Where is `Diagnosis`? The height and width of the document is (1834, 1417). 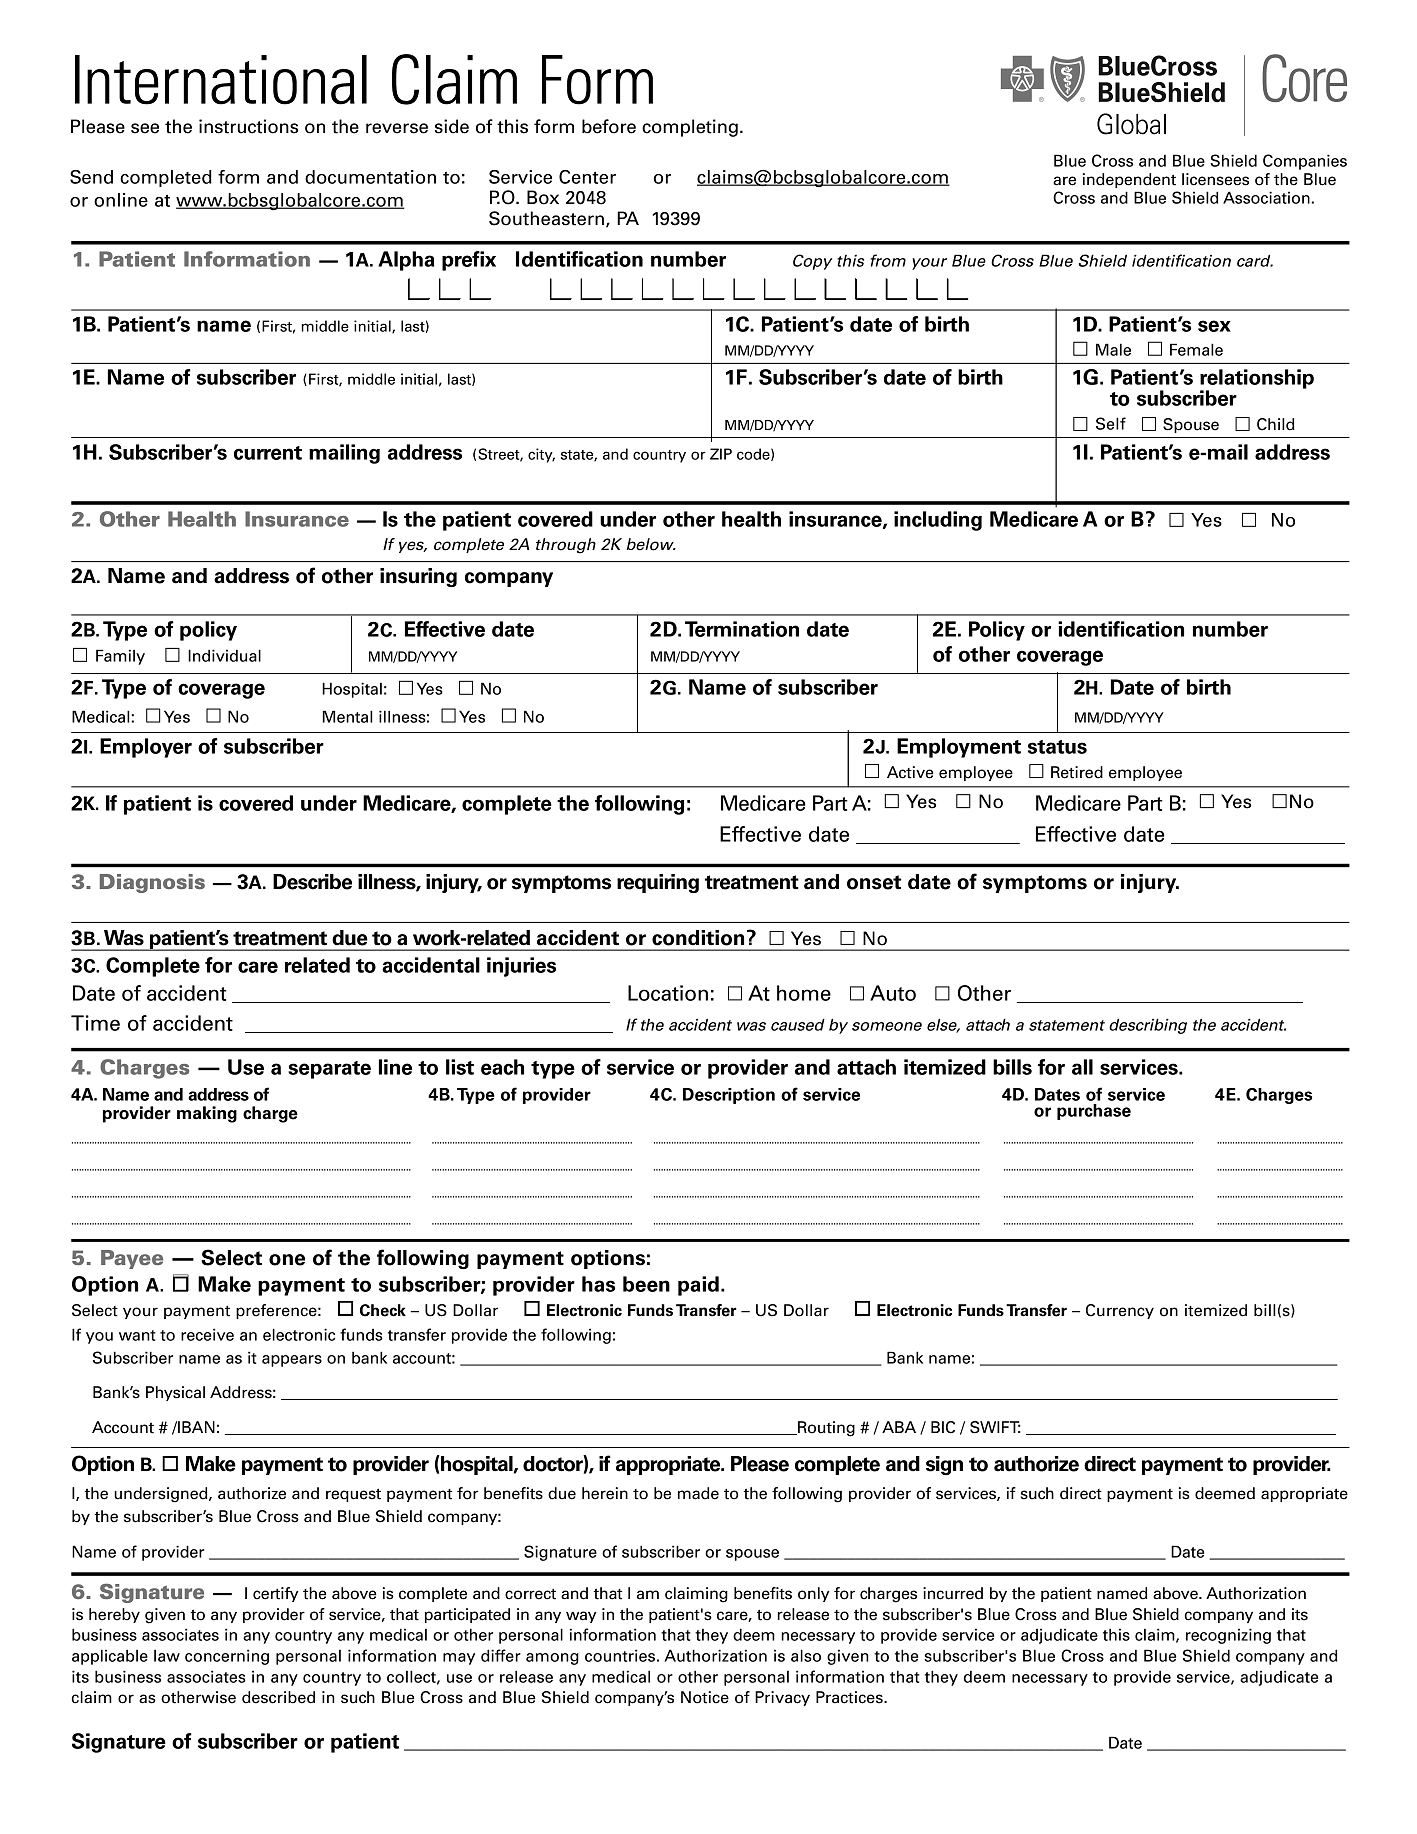 Diagnosis is located at coordinates (152, 883).
